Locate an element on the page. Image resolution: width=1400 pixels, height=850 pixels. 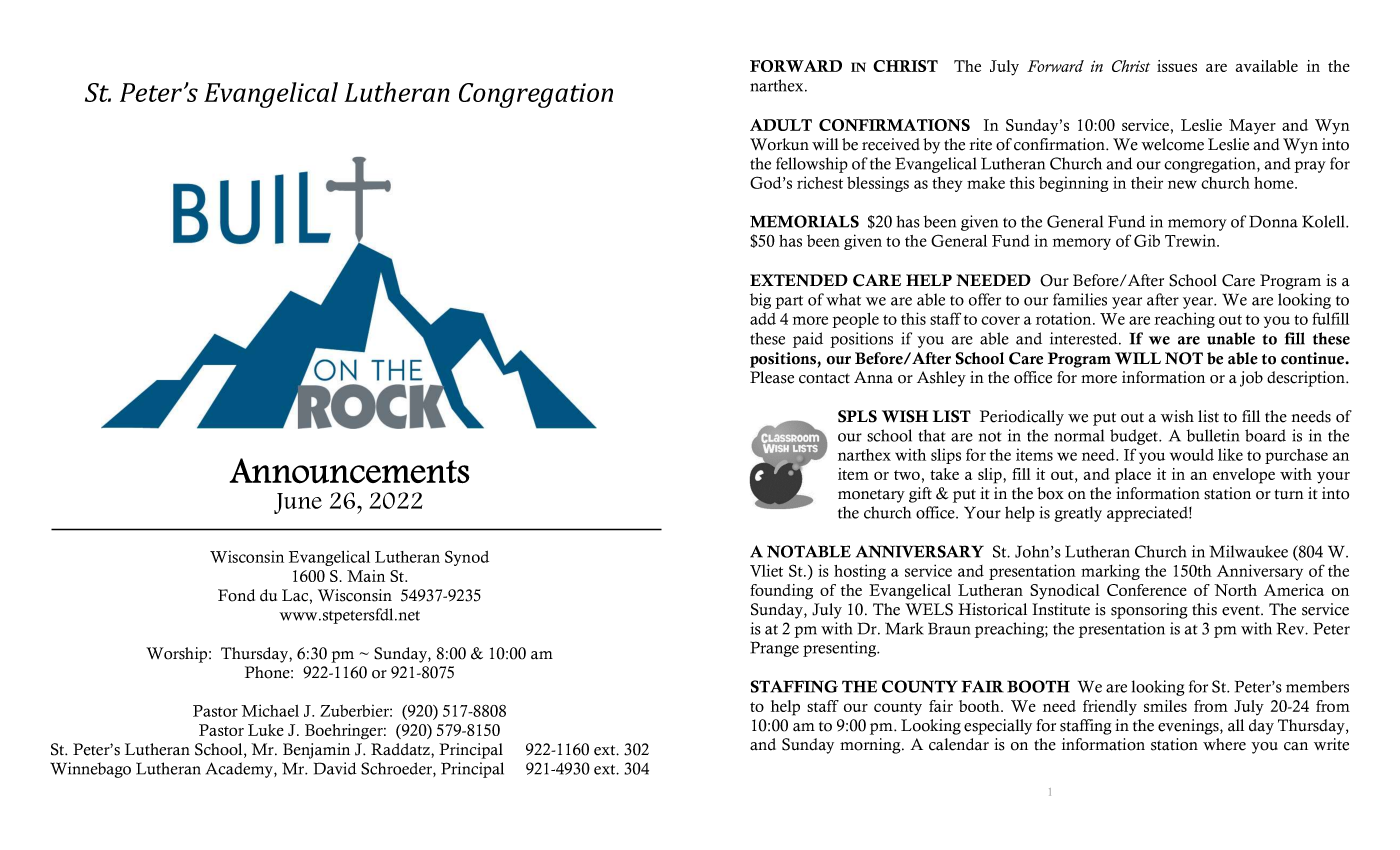
Benjamin is located at coordinates (316, 751).
